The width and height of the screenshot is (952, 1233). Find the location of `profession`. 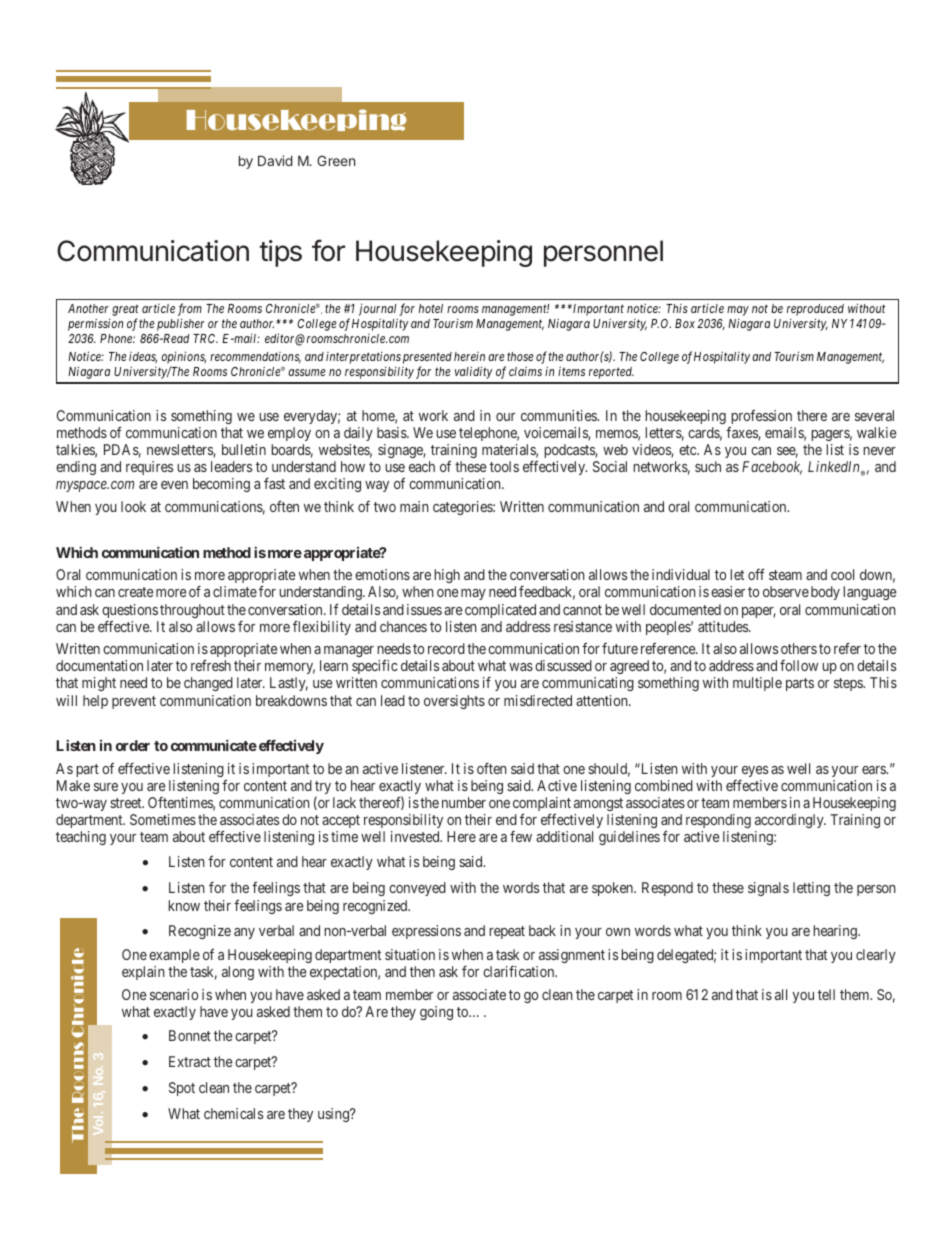

profession is located at coordinates (761, 417).
